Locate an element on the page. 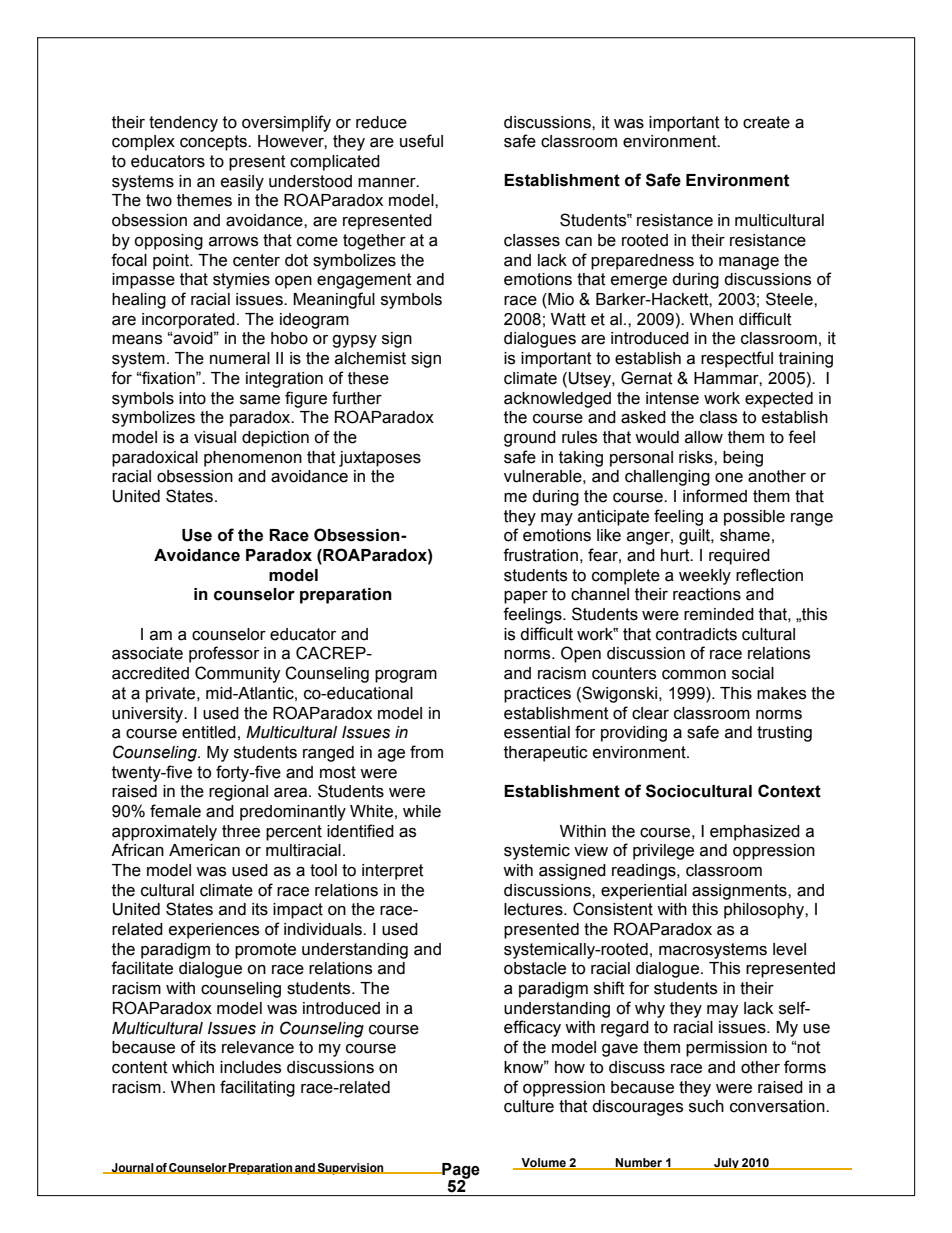 Image resolution: width=952 pixels, height=1233 pixels. facilitating is located at coordinates (257, 1088).
